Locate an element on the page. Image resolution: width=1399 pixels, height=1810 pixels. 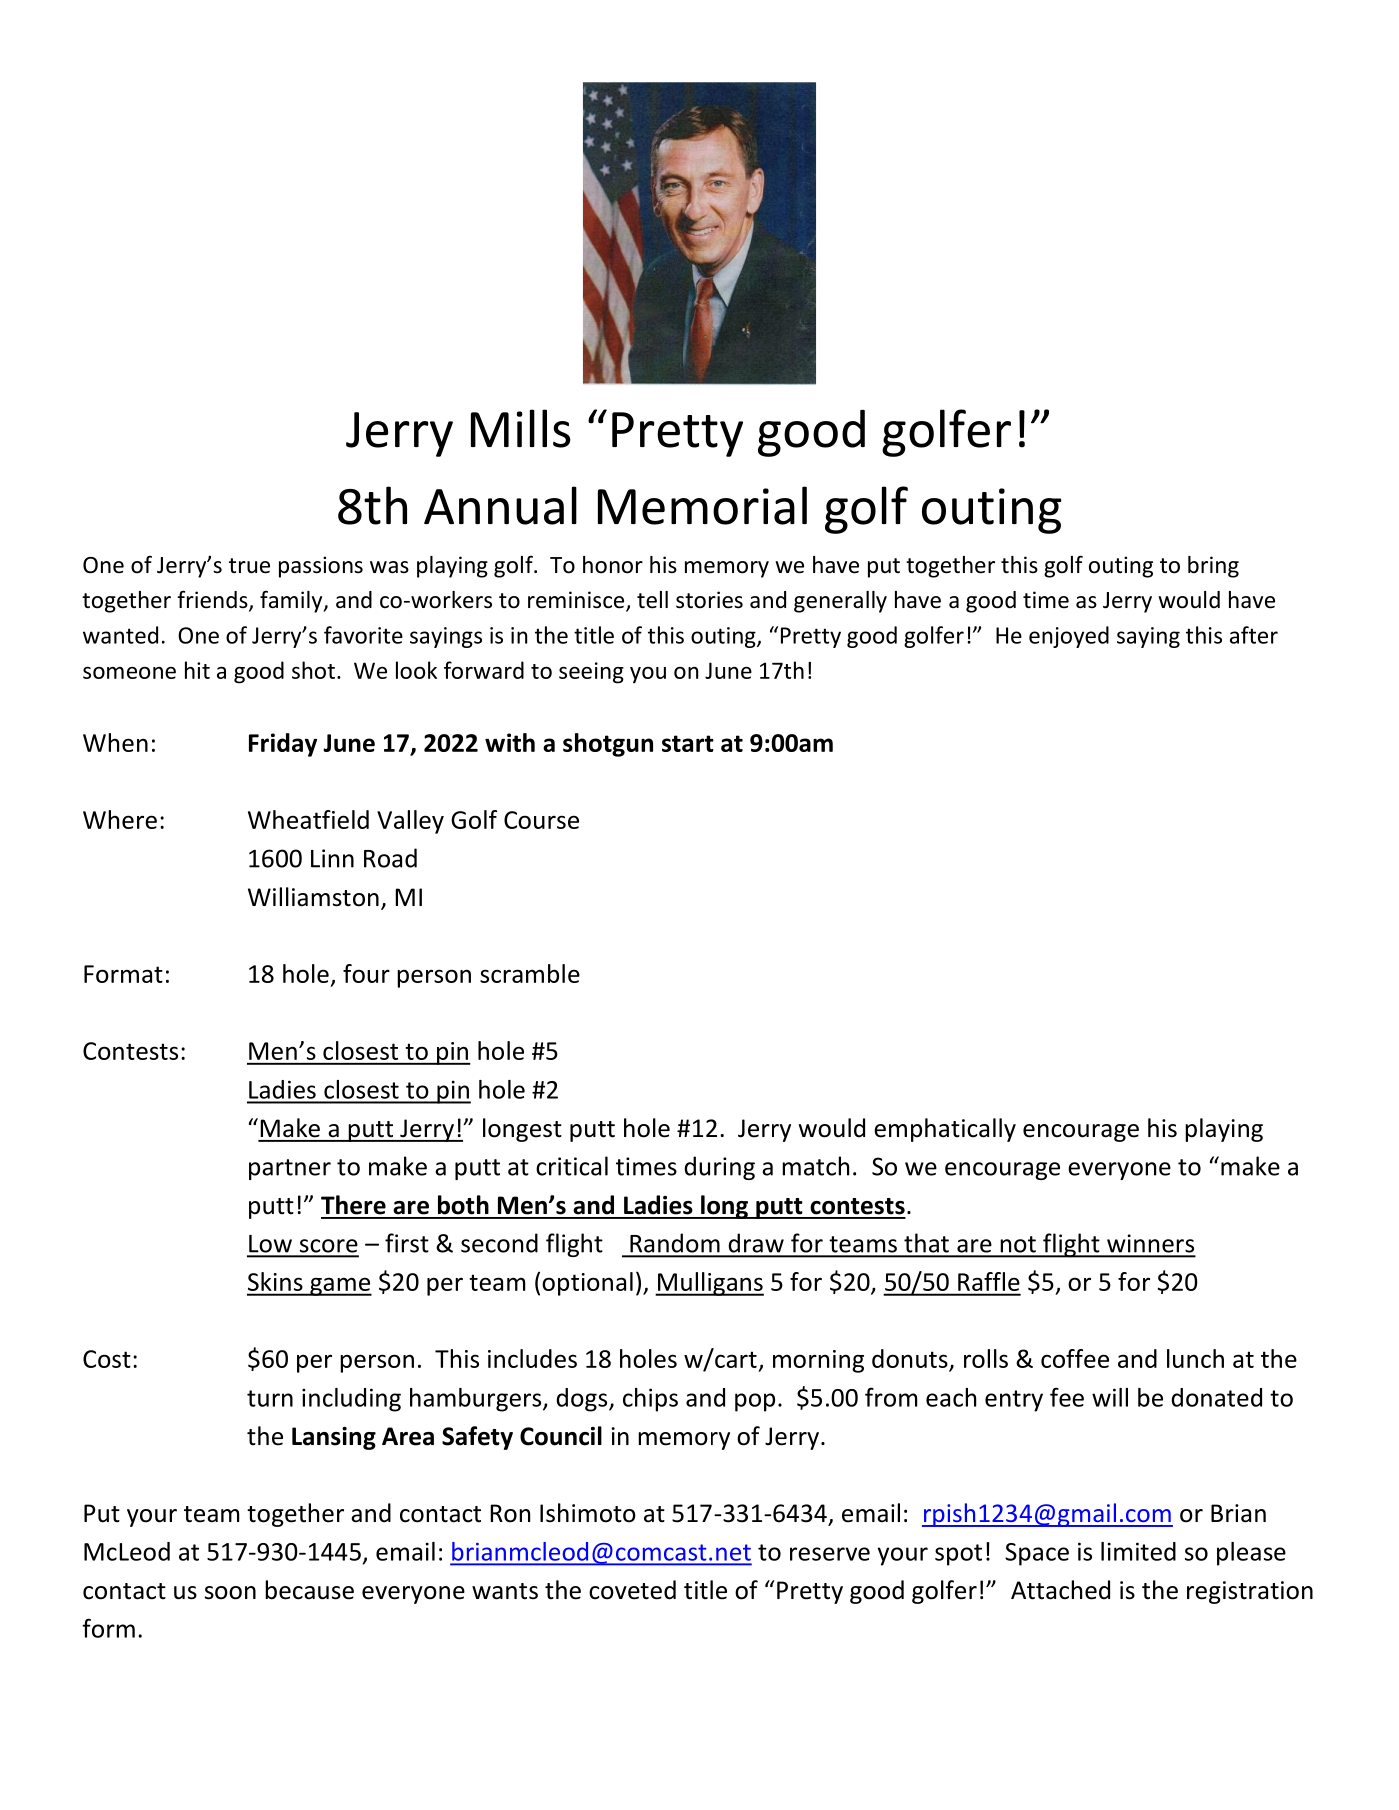
emphatically is located at coordinates (945, 1130).
